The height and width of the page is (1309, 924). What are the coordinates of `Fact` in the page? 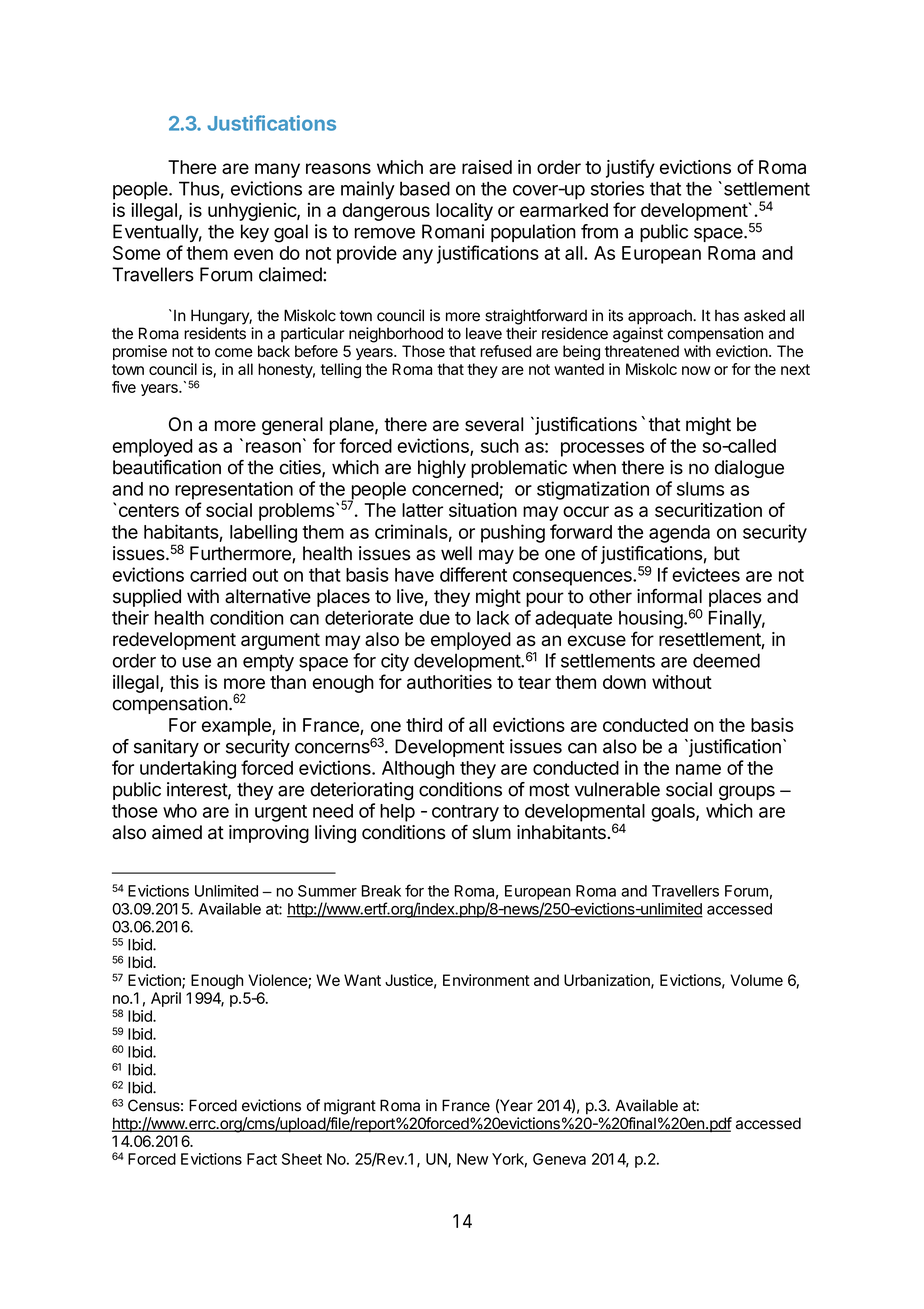 It's located at (262, 1159).
